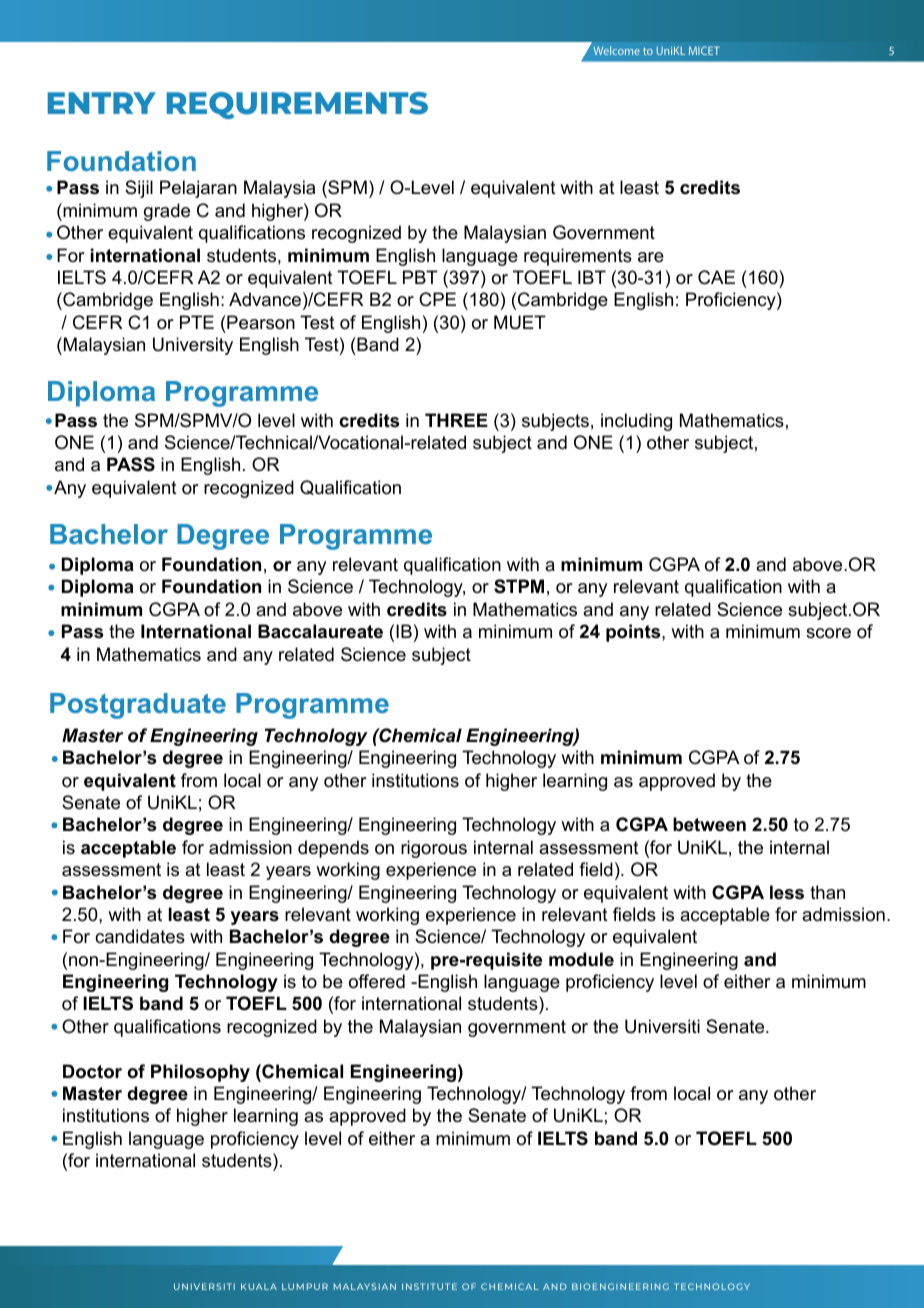  What do you see at coordinates (581, 959) in the screenshot?
I see `module` at bounding box center [581, 959].
